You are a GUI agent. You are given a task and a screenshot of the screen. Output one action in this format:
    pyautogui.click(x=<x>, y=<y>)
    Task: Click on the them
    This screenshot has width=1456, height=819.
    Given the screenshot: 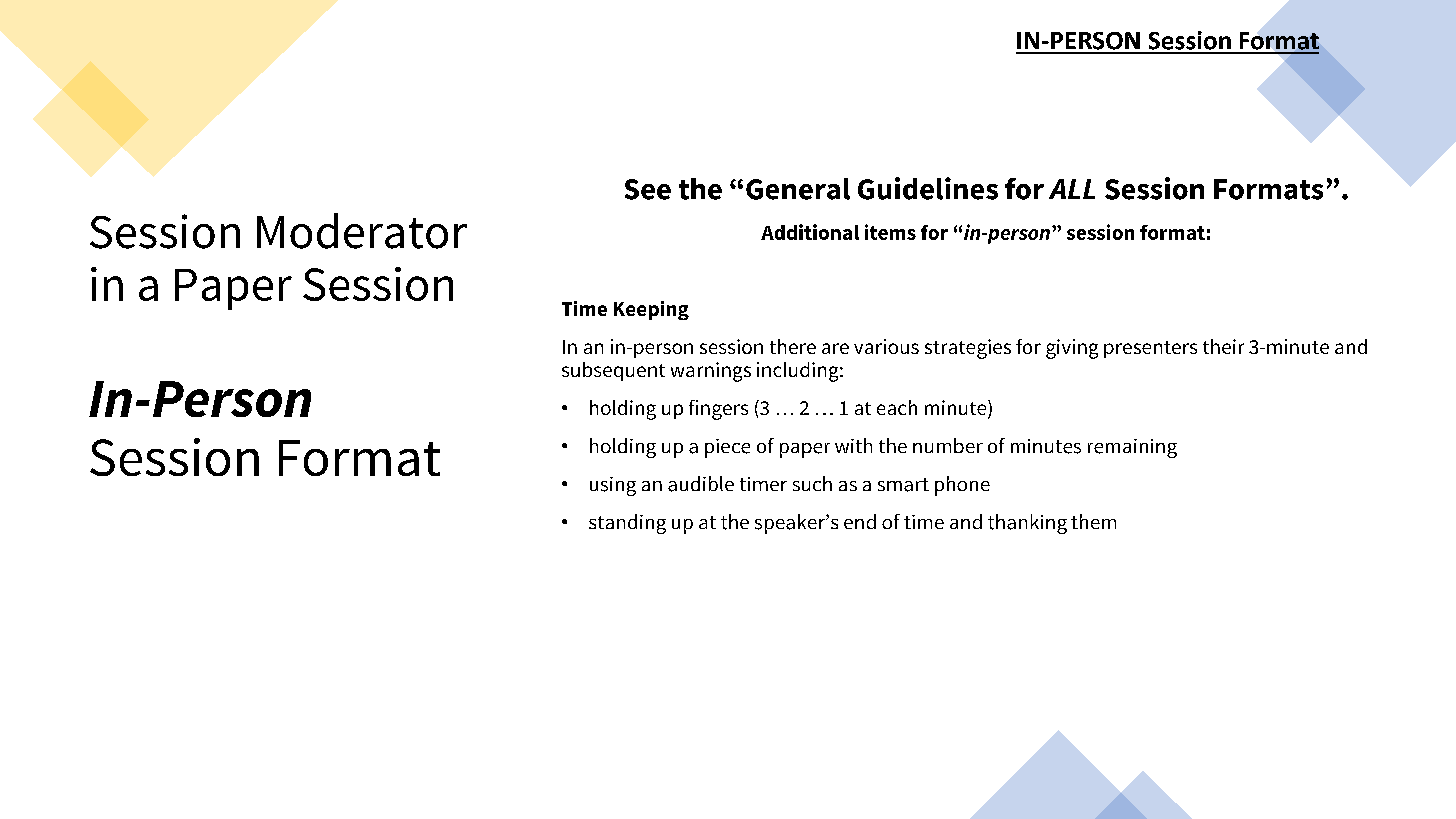 What is the action you would take?
    pyautogui.click(x=1093, y=521)
